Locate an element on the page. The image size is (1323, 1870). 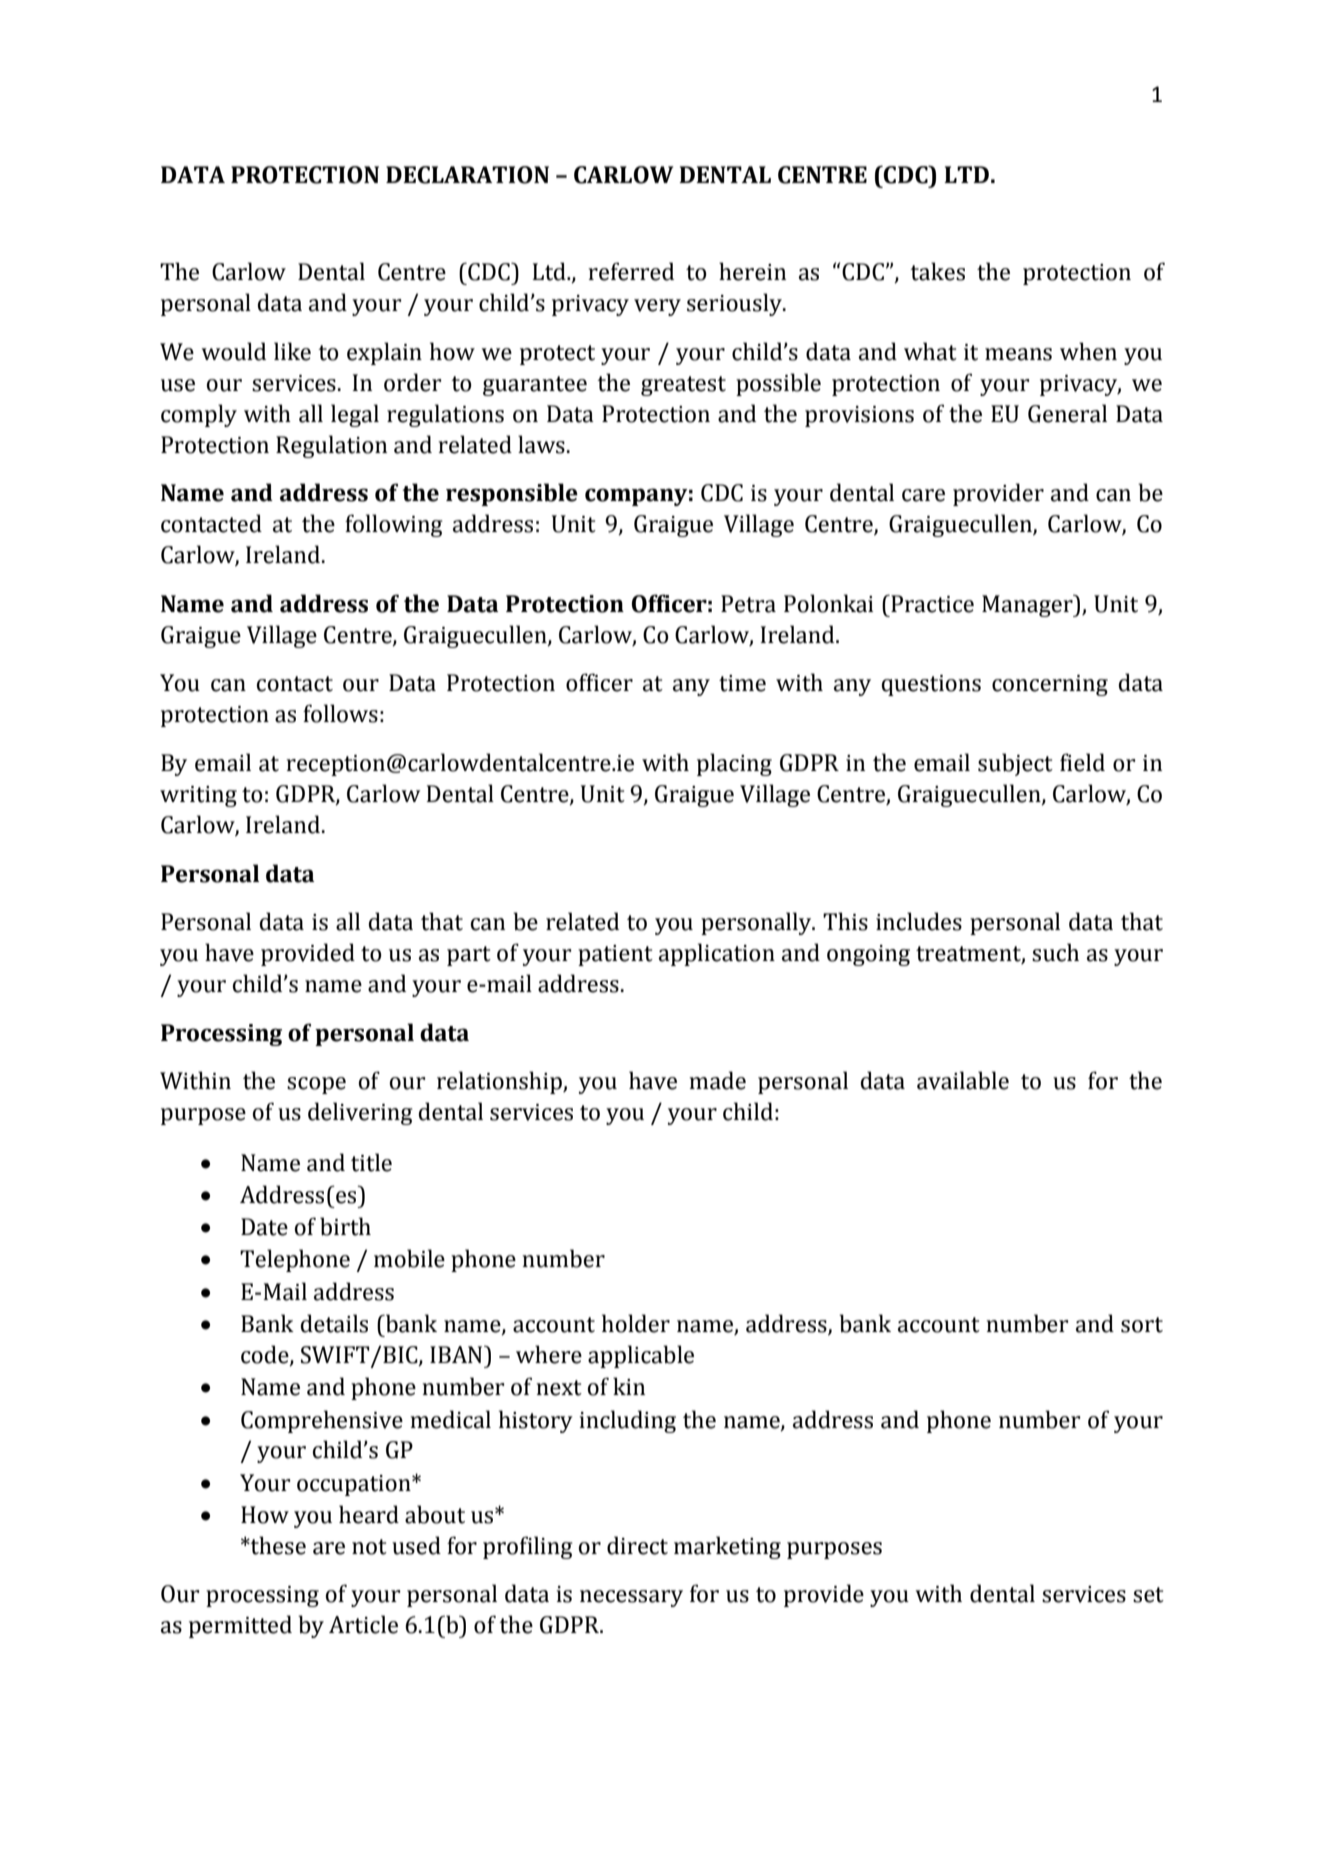
available is located at coordinates (963, 1080).
